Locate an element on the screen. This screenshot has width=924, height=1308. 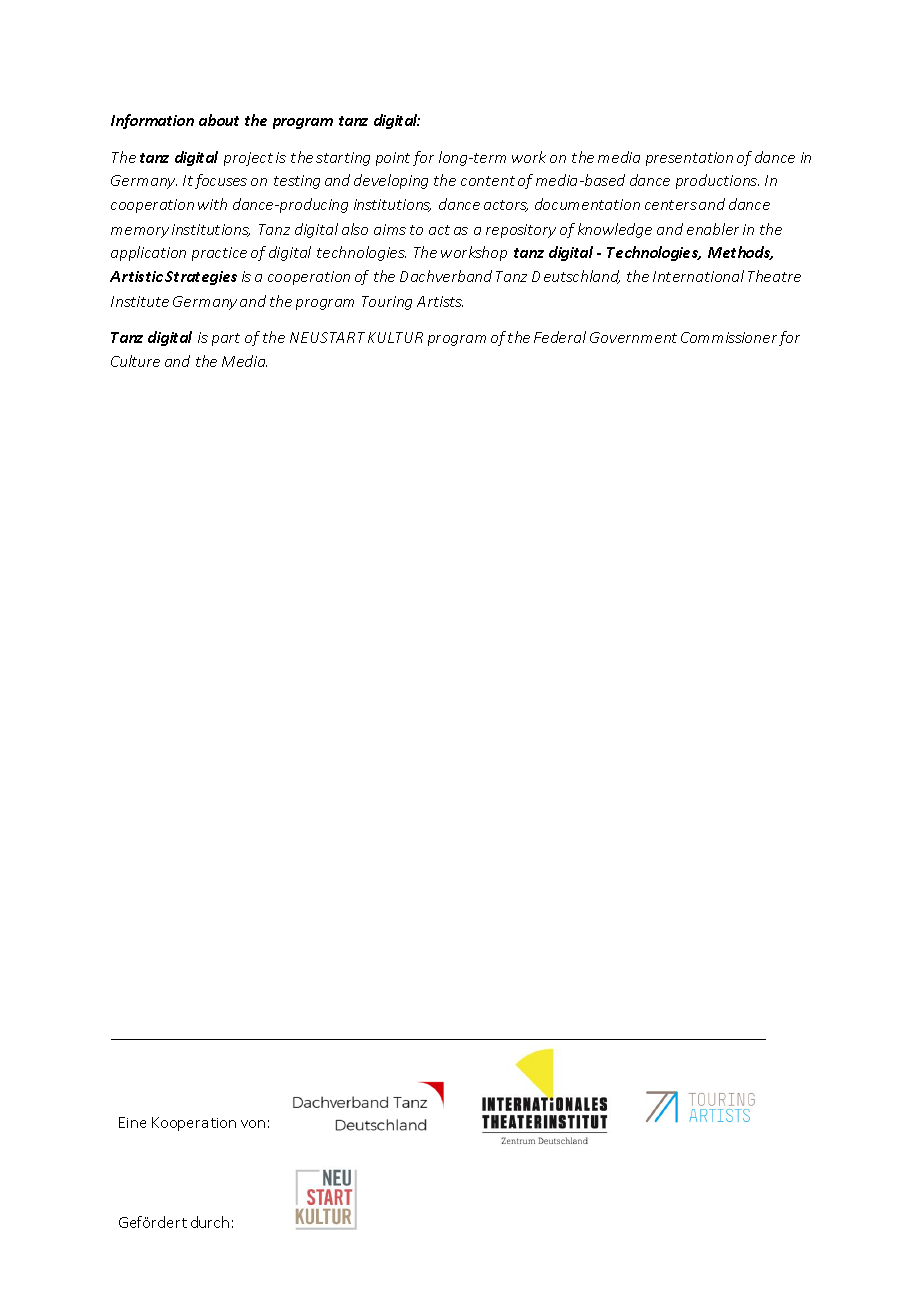
Commissioner is located at coordinates (729, 337).
